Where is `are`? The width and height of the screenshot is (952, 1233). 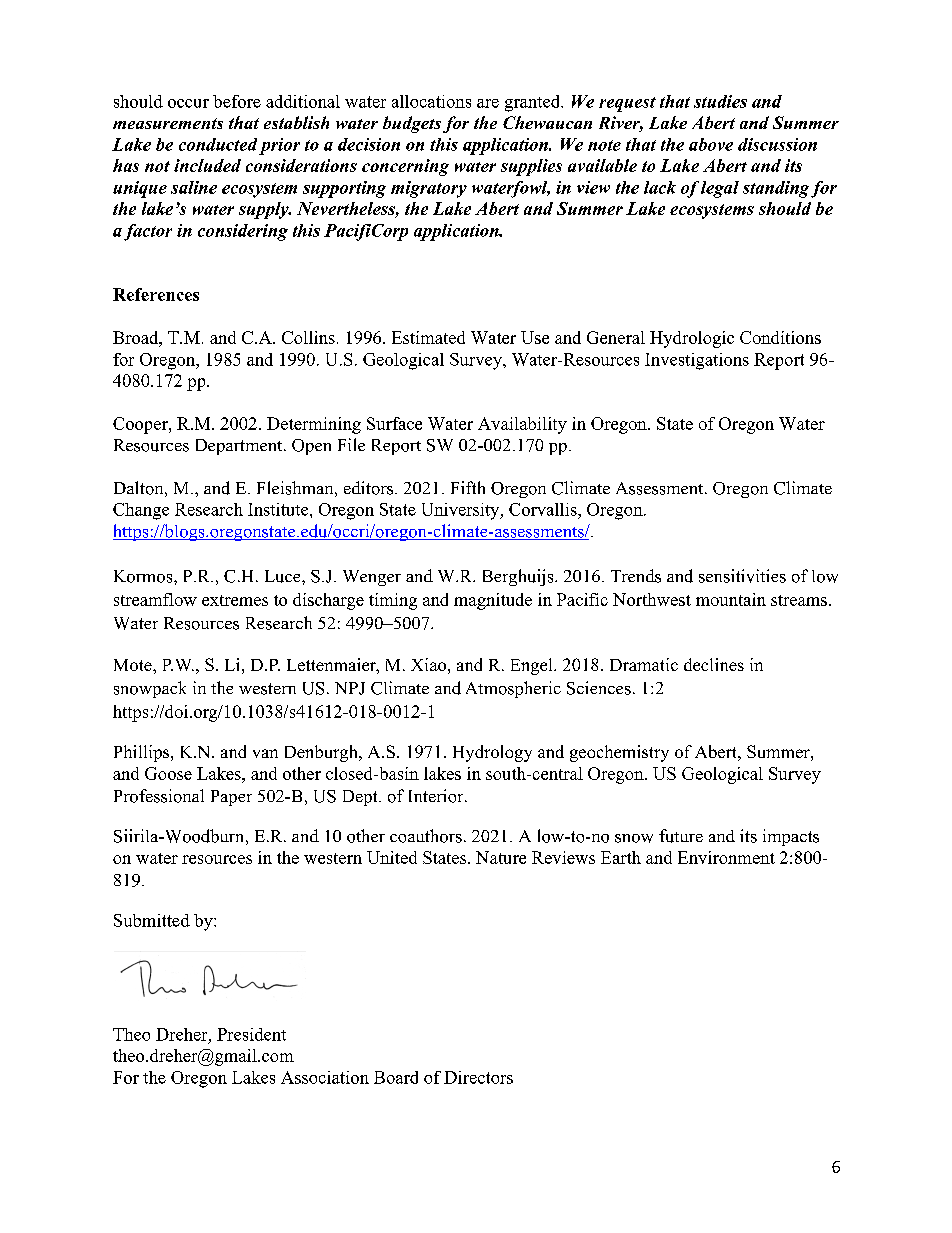
are is located at coordinates (488, 103).
